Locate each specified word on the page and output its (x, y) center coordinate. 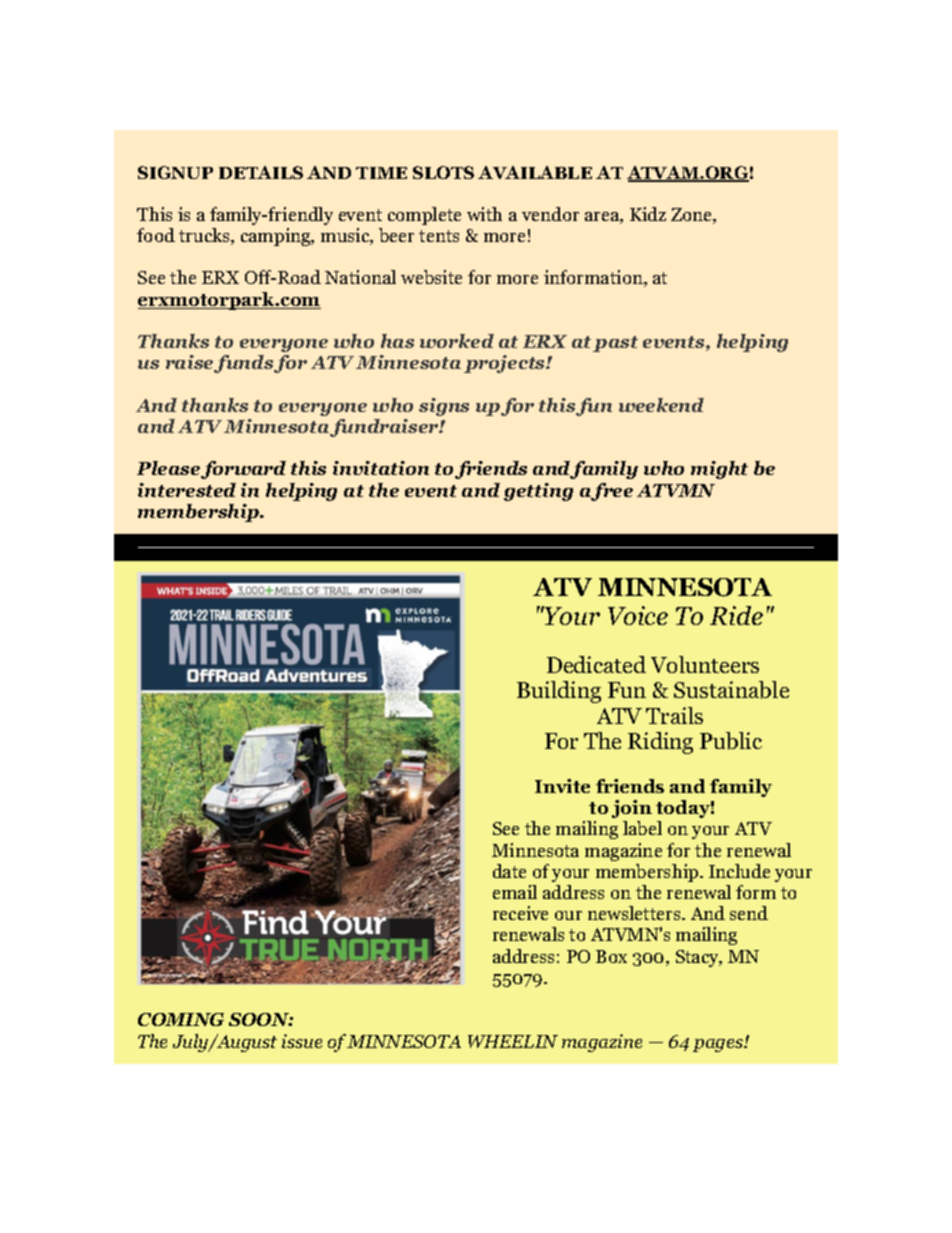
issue (302, 1041)
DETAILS (261, 172)
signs (444, 407)
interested (187, 490)
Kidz (648, 214)
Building (559, 692)
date (509, 871)
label (642, 828)
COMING (181, 1019)
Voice (638, 615)
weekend (661, 405)
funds (243, 364)
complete (424, 216)
